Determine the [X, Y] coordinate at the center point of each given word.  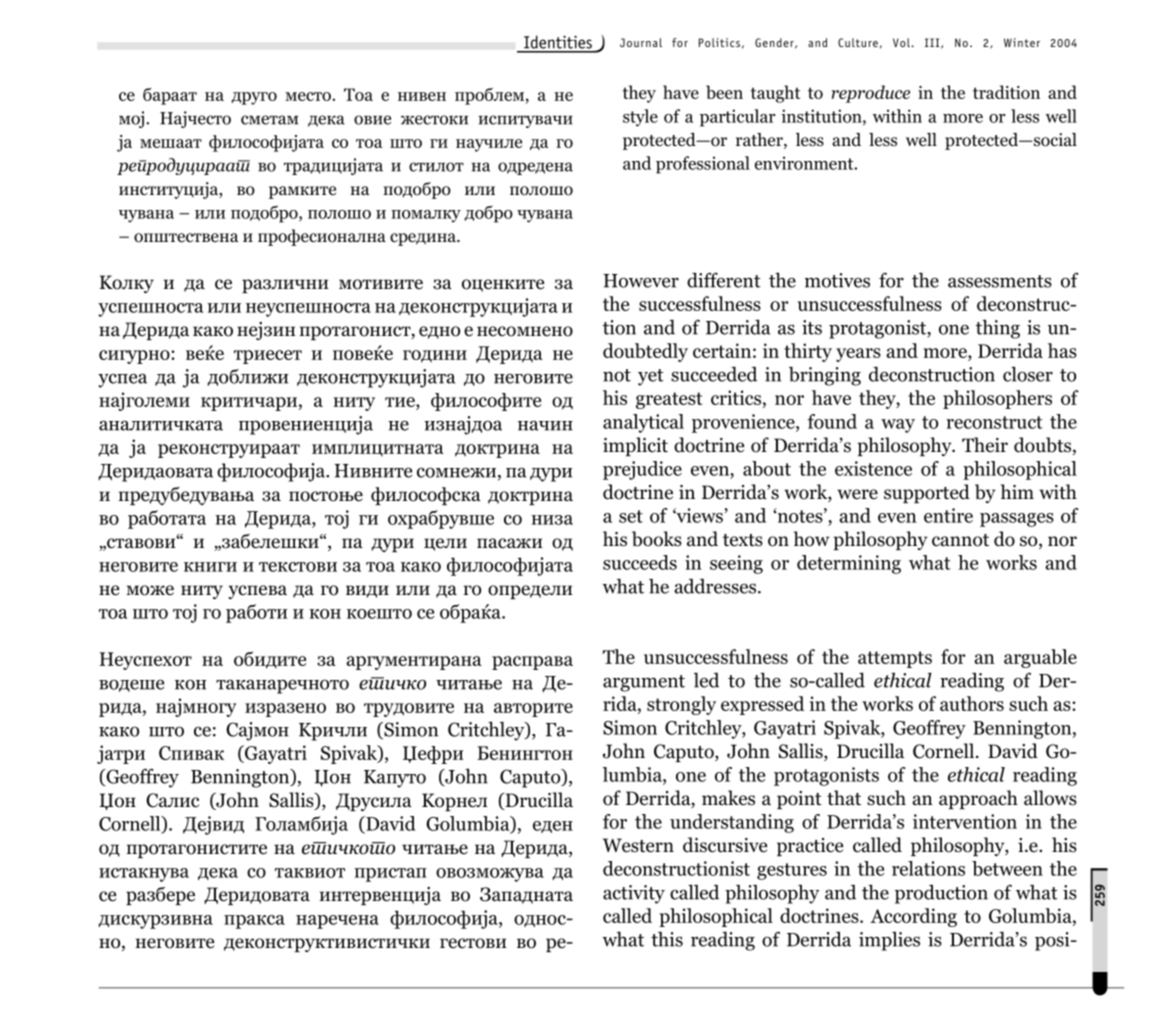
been [724, 92]
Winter [1022, 42]
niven [422, 96]
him [1017, 491]
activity [634, 894]
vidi [367, 591]
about [767, 468]
